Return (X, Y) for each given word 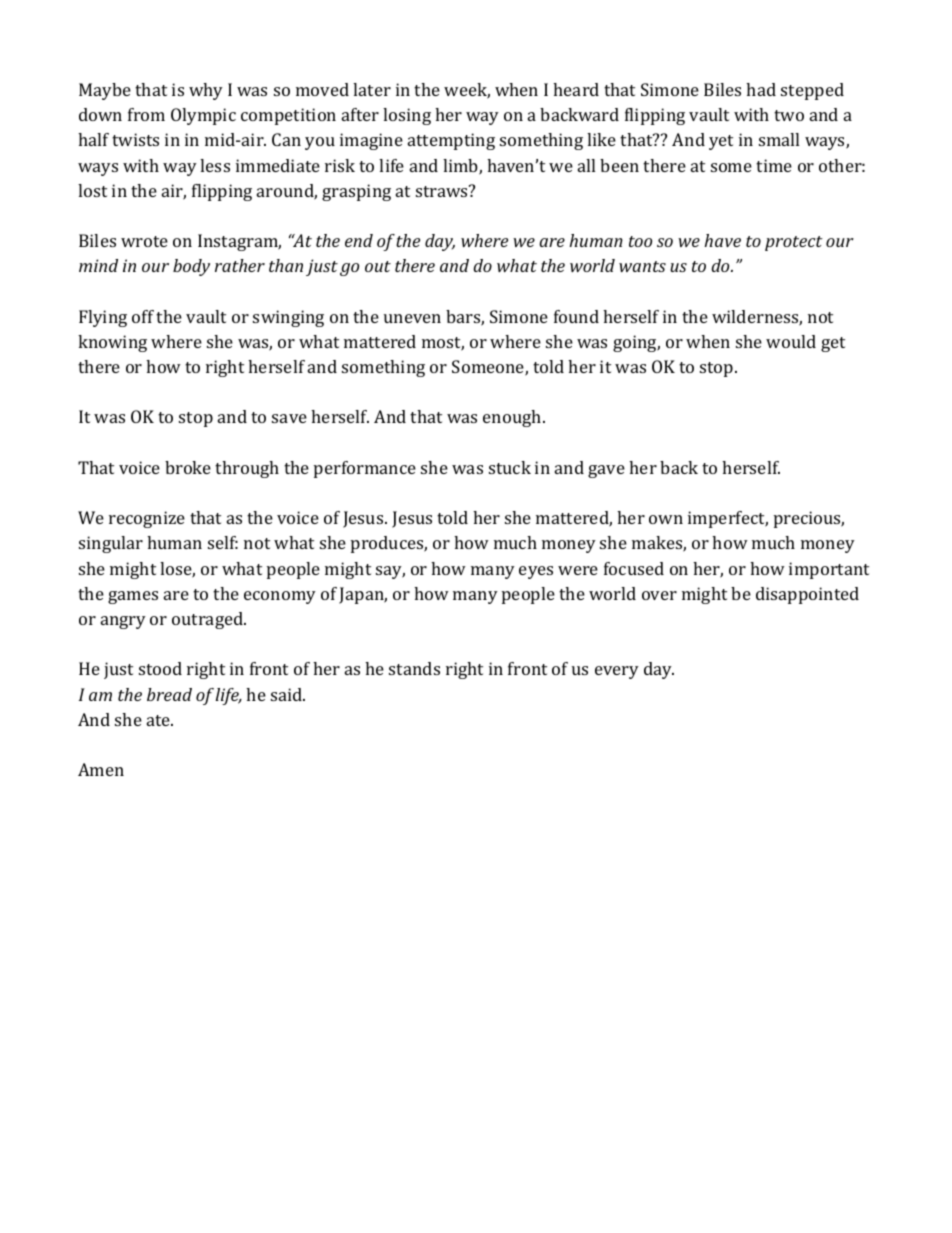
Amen (101, 769)
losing (407, 116)
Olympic (203, 116)
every (617, 672)
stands (414, 668)
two (789, 115)
